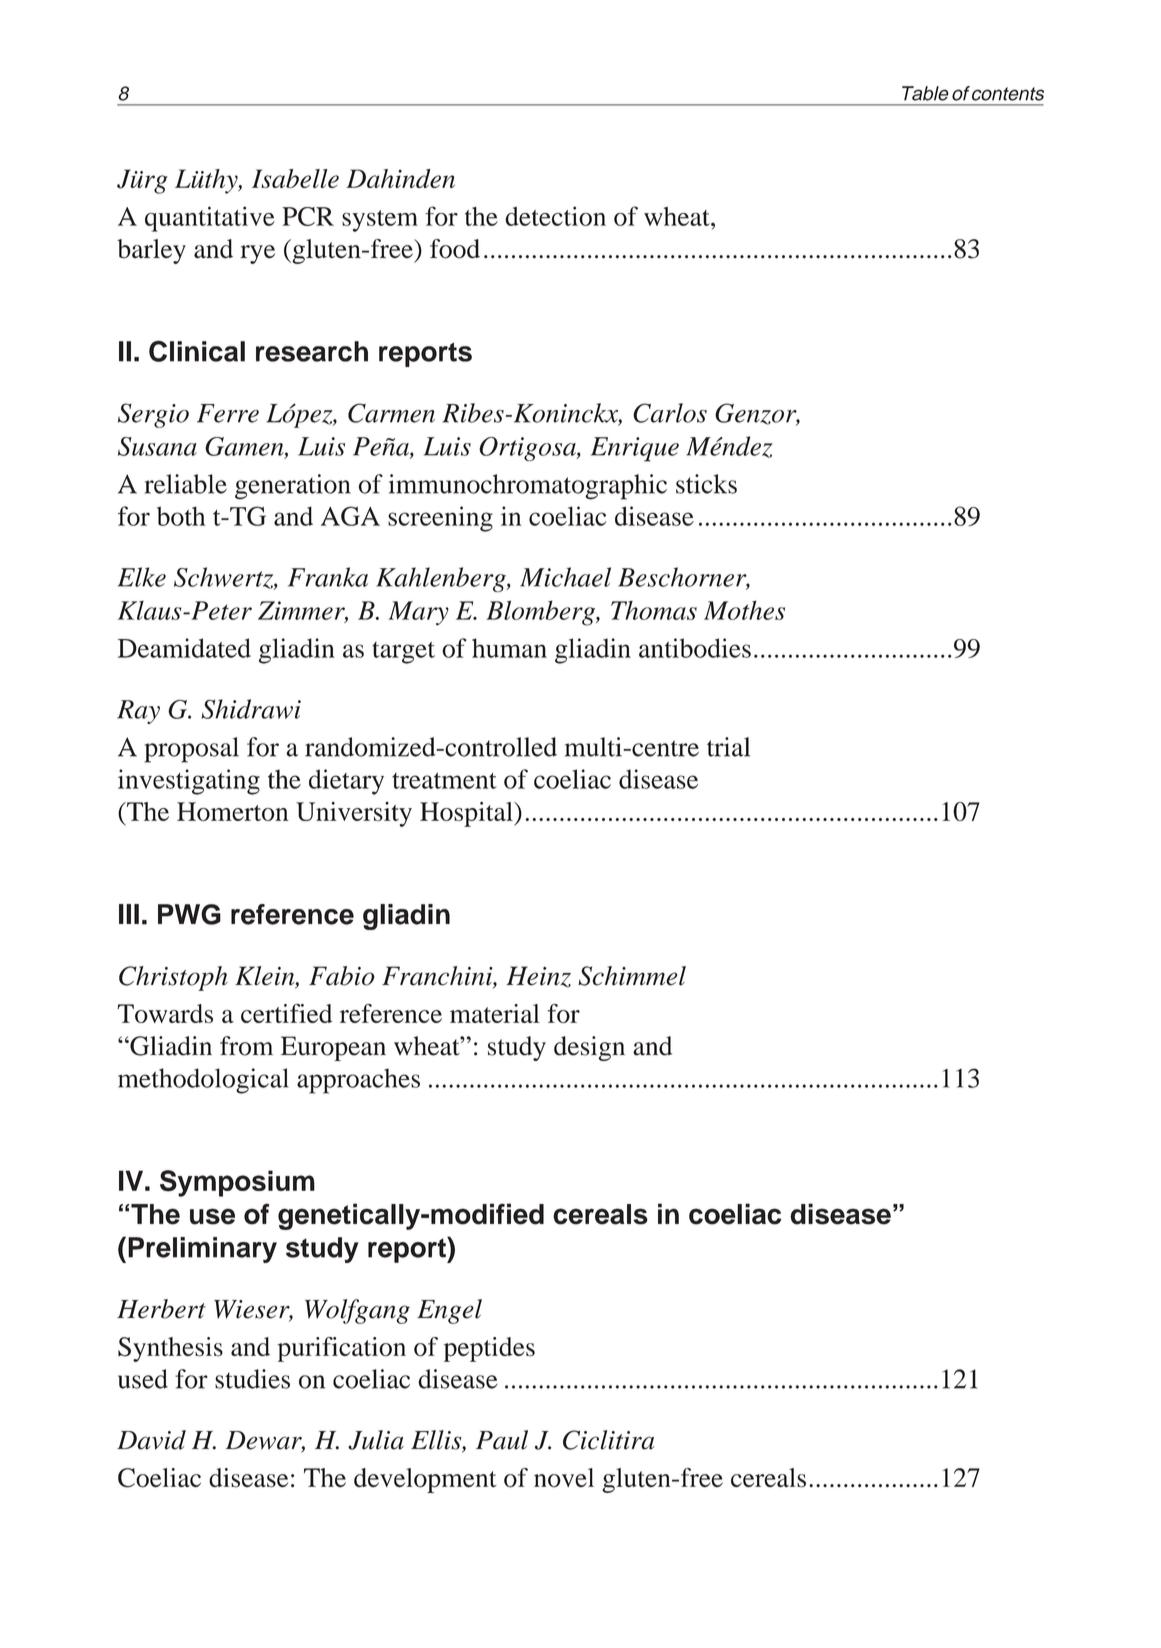 The height and width of the screenshot is (1648, 1161). I want to click on David, so click(151, 1440).
